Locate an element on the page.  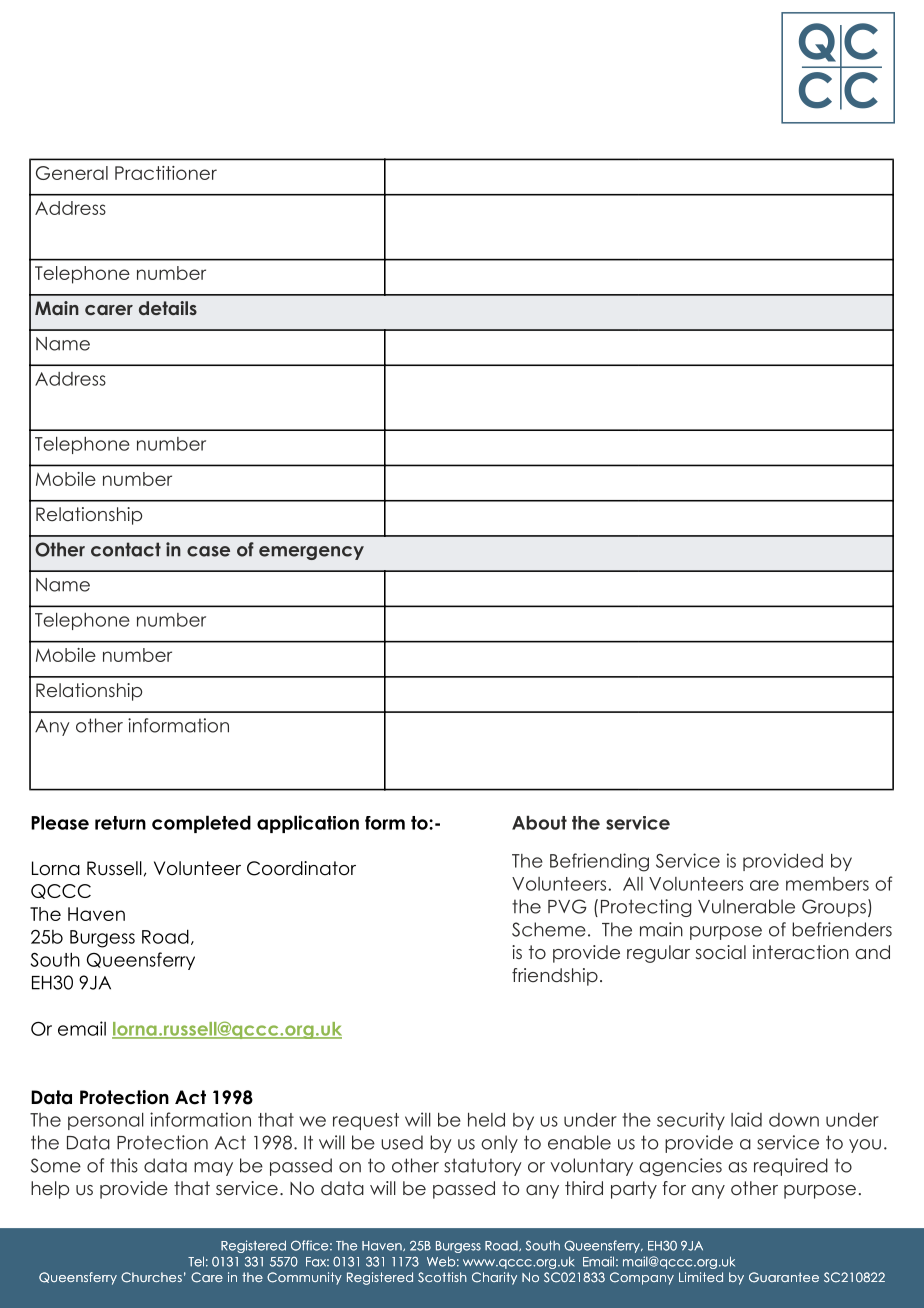
members is located at coordinates (827, 884).
